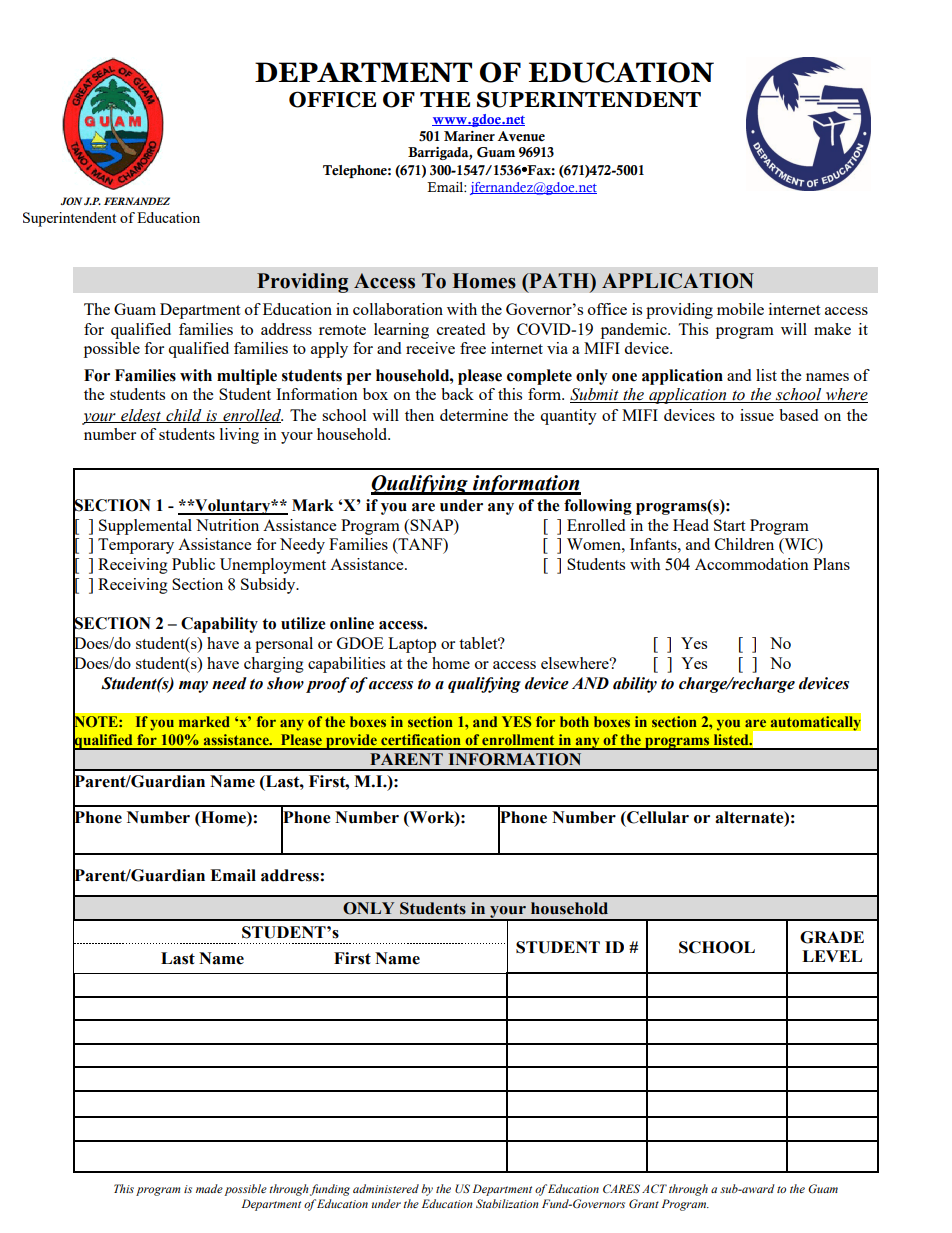 This screenshot has width=952, height=1233. I want to click on mobile, so click(740, 309).
